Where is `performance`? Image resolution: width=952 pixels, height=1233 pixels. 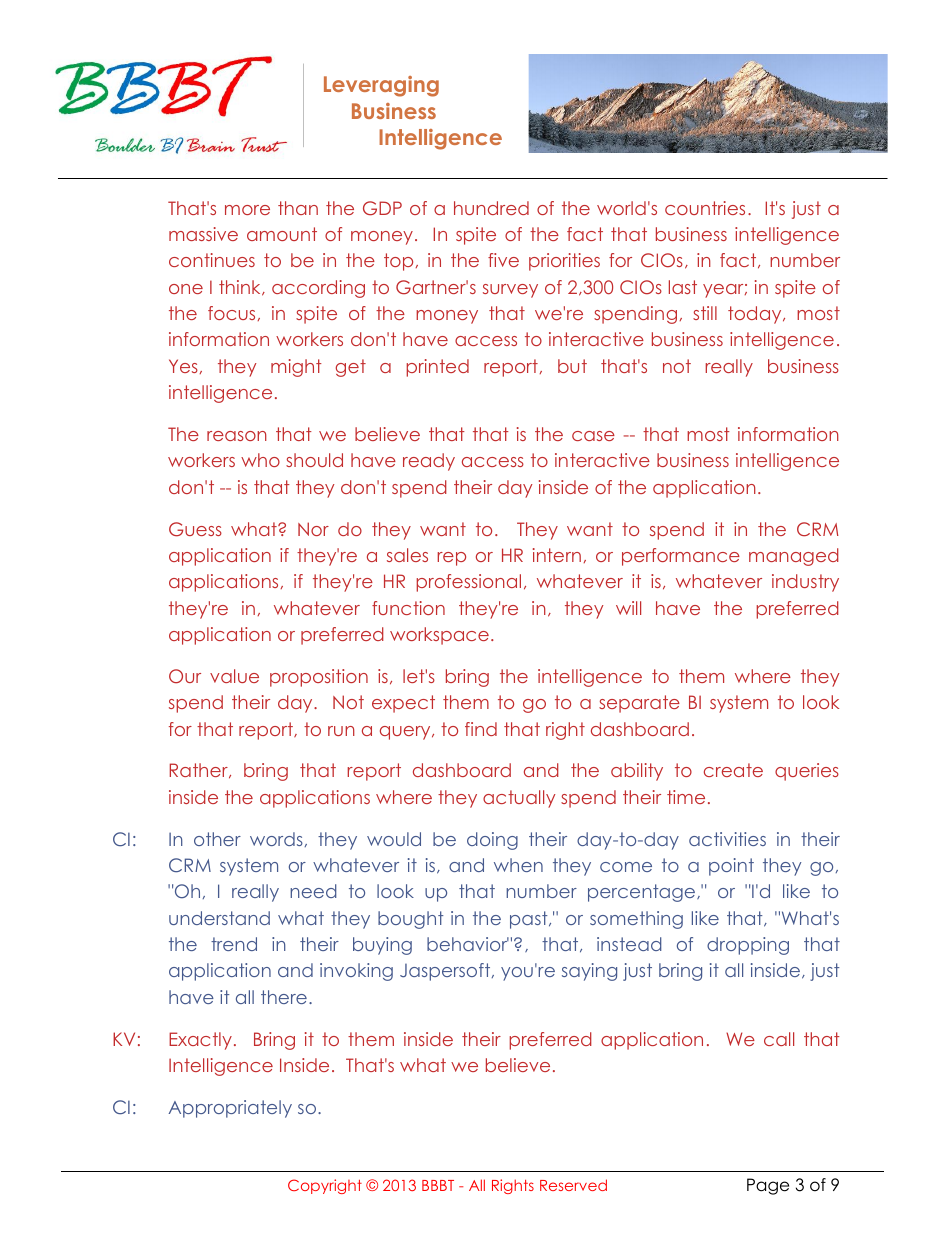
performance is located at coordinates (681, 557).
